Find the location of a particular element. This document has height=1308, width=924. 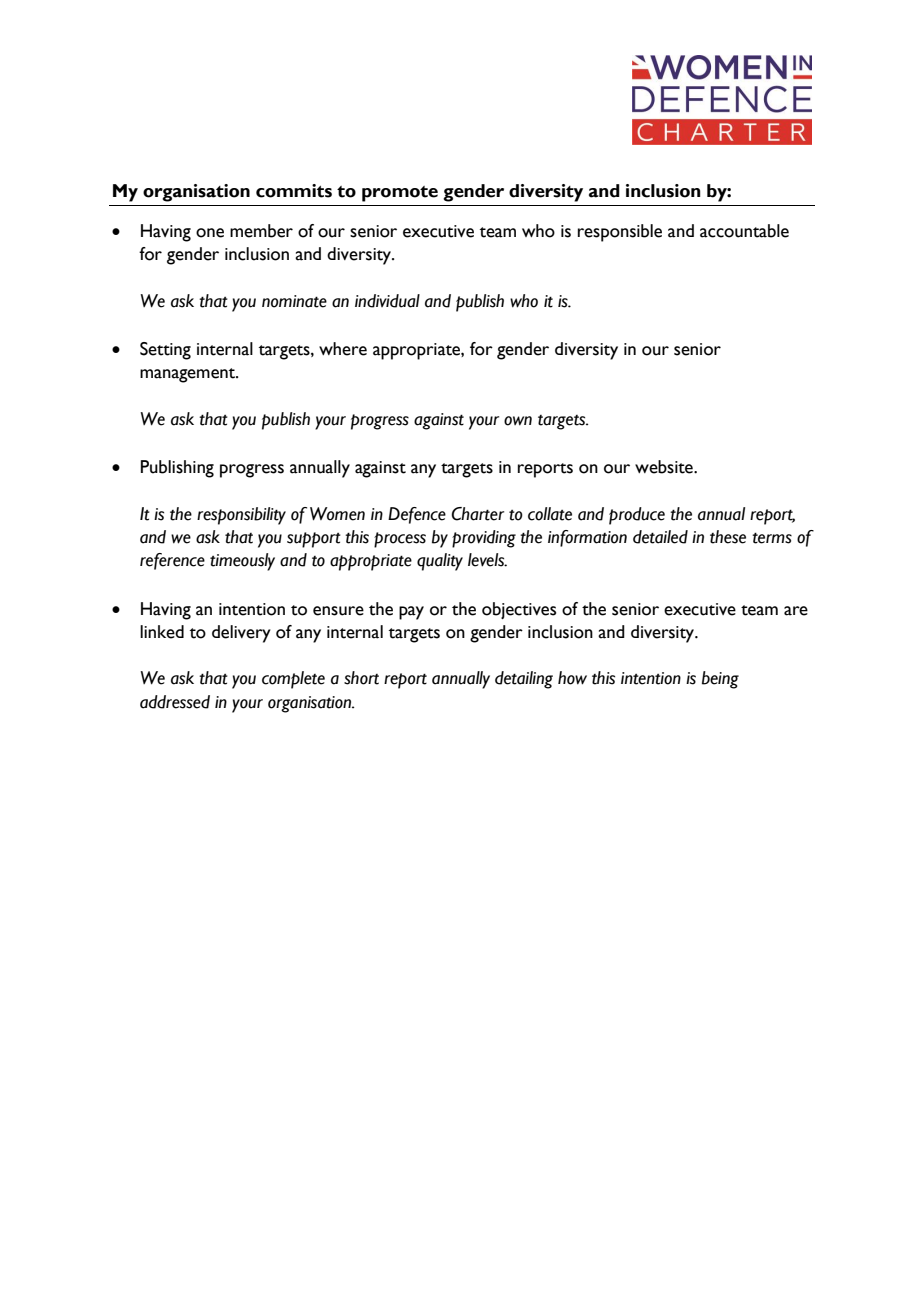

responsibility is located at coordinates (241, 516).
